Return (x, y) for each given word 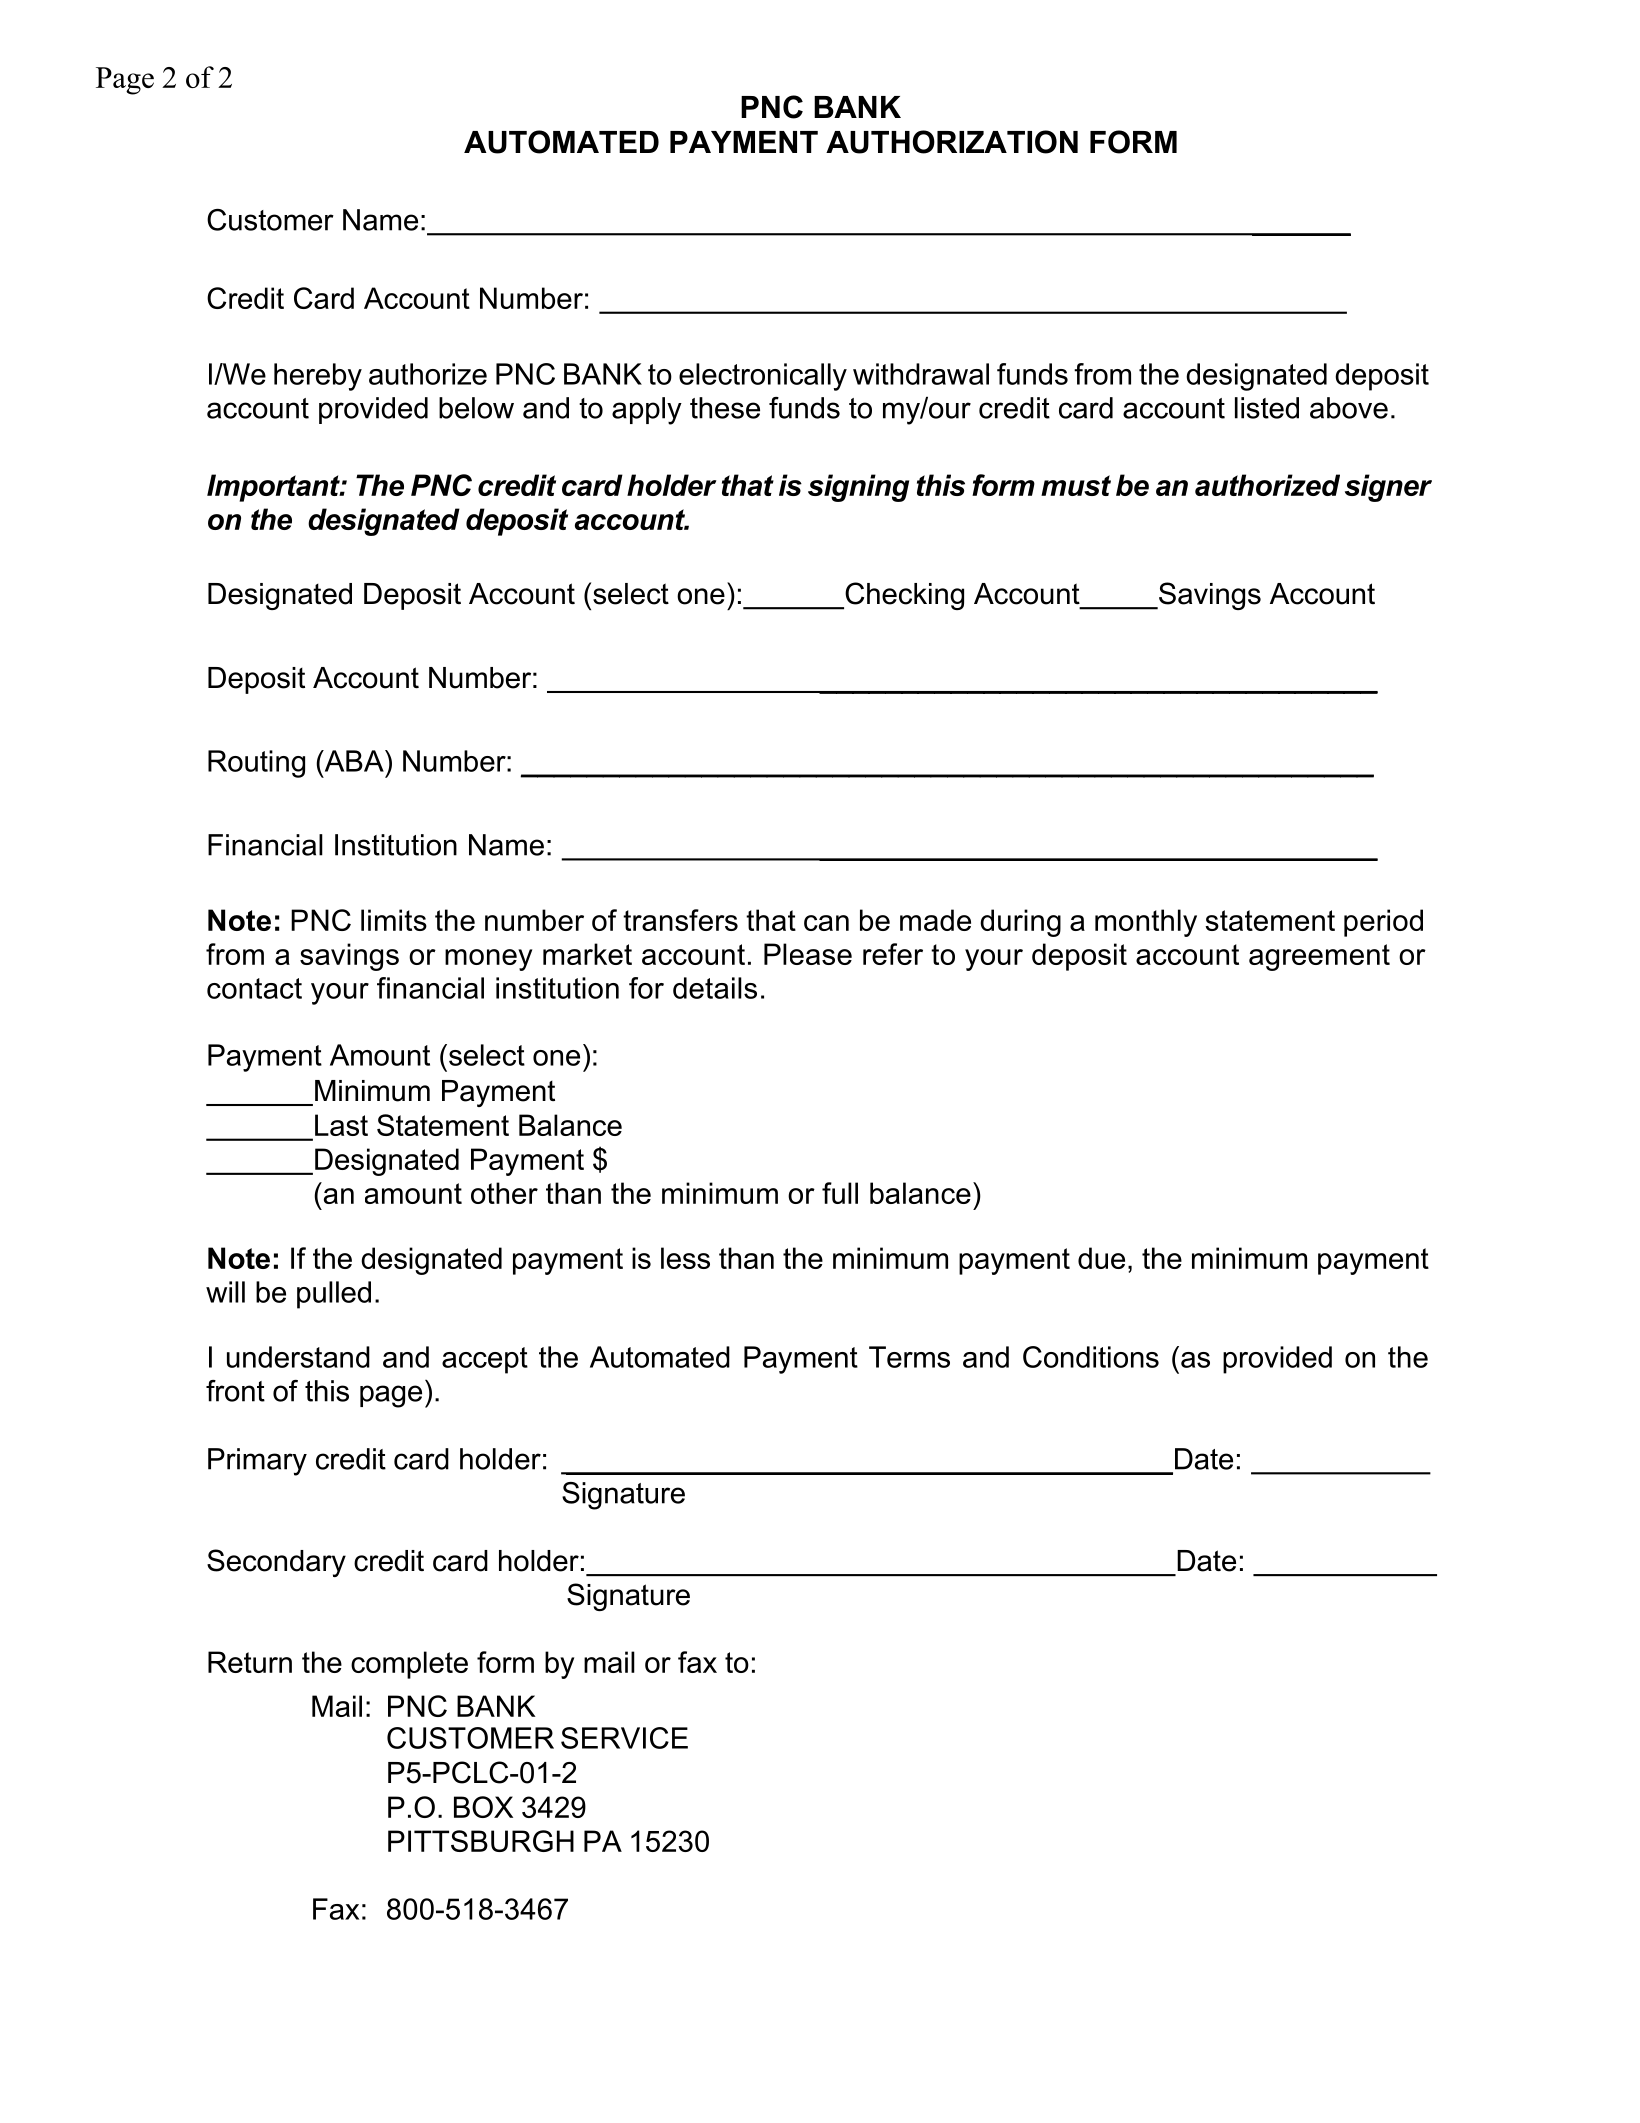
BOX (483, 1807)
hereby (318, 377)
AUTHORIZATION (952, 142)
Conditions (1091, 1357)
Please (808, 954)
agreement (1319, 957)
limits (394, 920)
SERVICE (624, 1738)
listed (1267, 408)
